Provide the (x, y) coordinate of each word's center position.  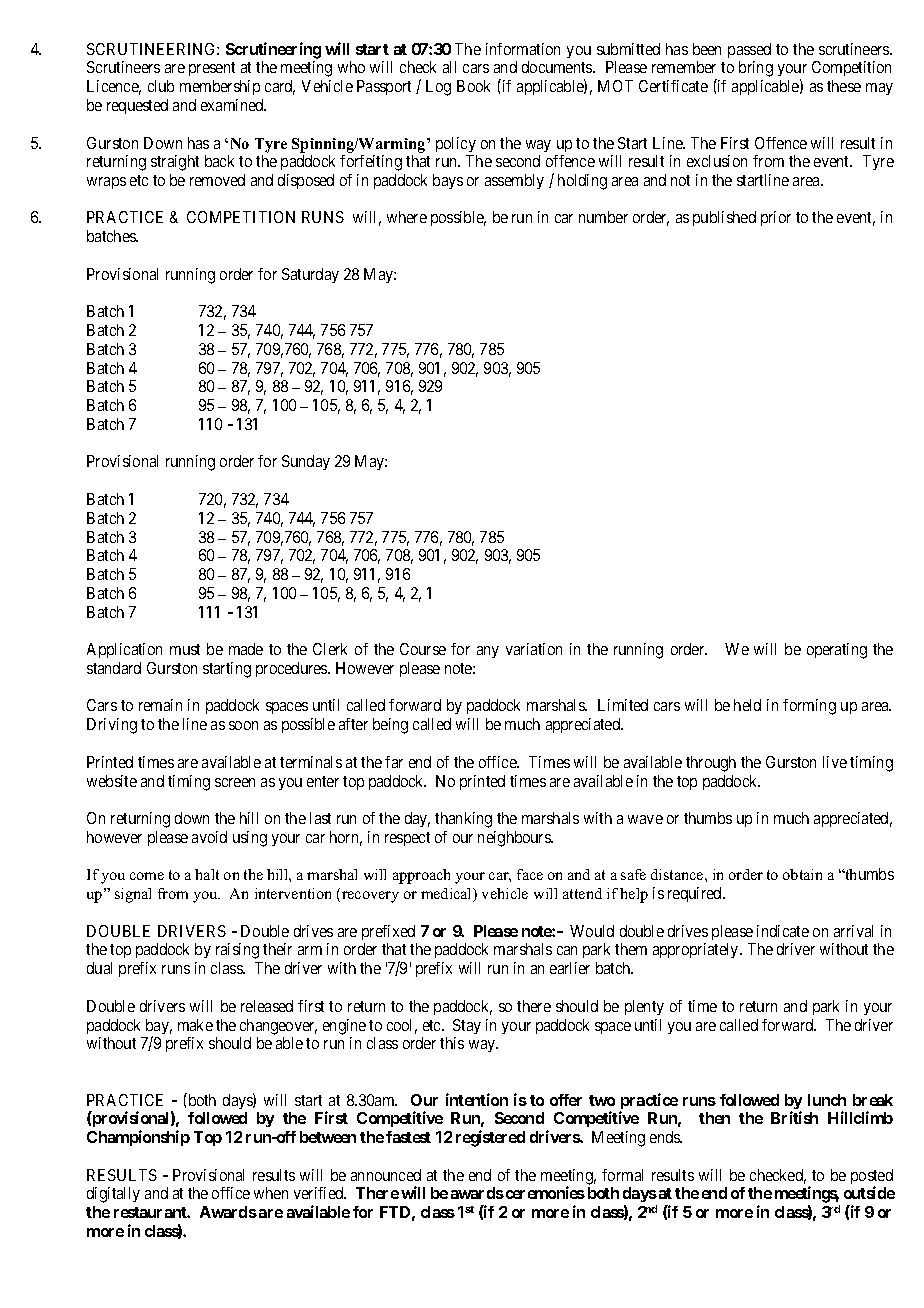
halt (207, 874)
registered (490, 1138)
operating (837, 651)
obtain (802, 874)
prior (776, 218)
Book (473, 86)
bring (756, 69)
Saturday (310, 275)
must (185, 649)
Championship (138, 1138)
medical (448, 895)
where (407, 217)
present (212, 69)
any (488, 652)
